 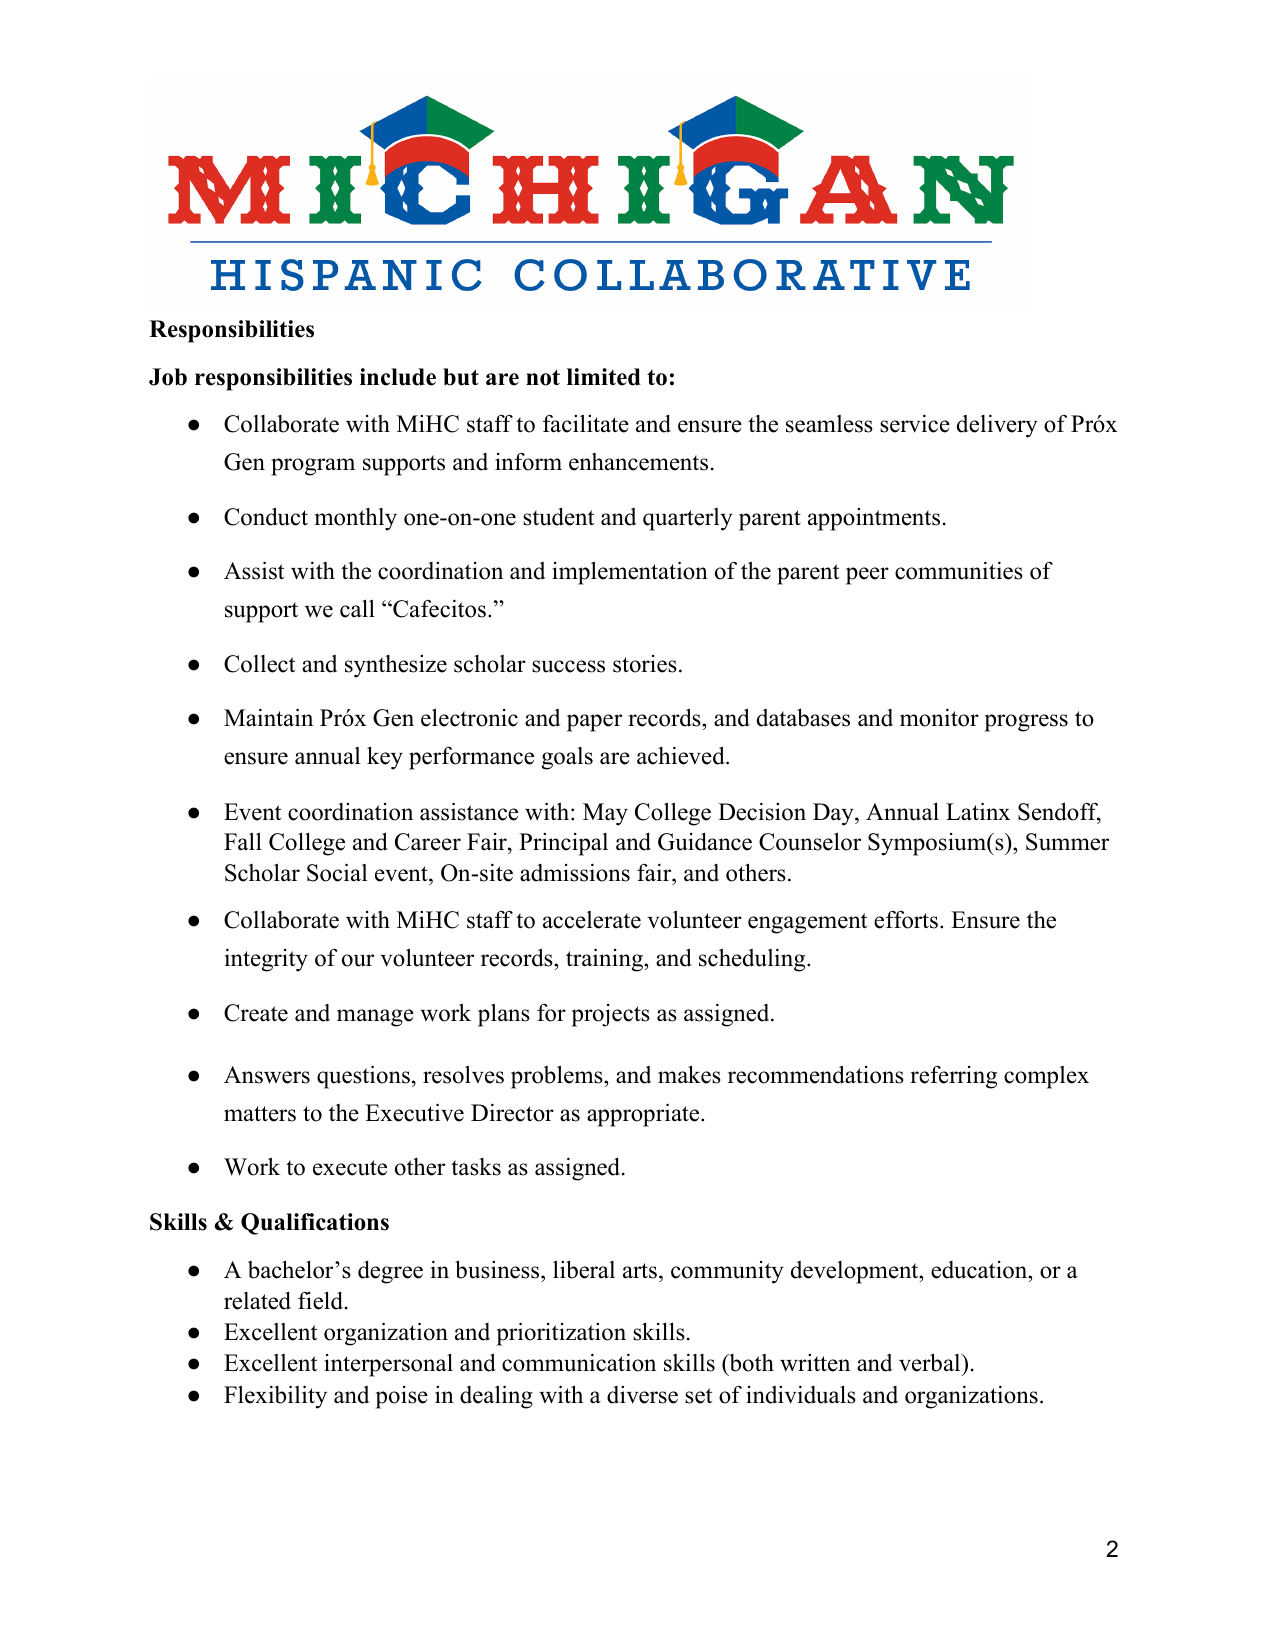 What do you see at coordinates (337, 872) in the document?
I see `Social` at bounding box center [337, 872].
